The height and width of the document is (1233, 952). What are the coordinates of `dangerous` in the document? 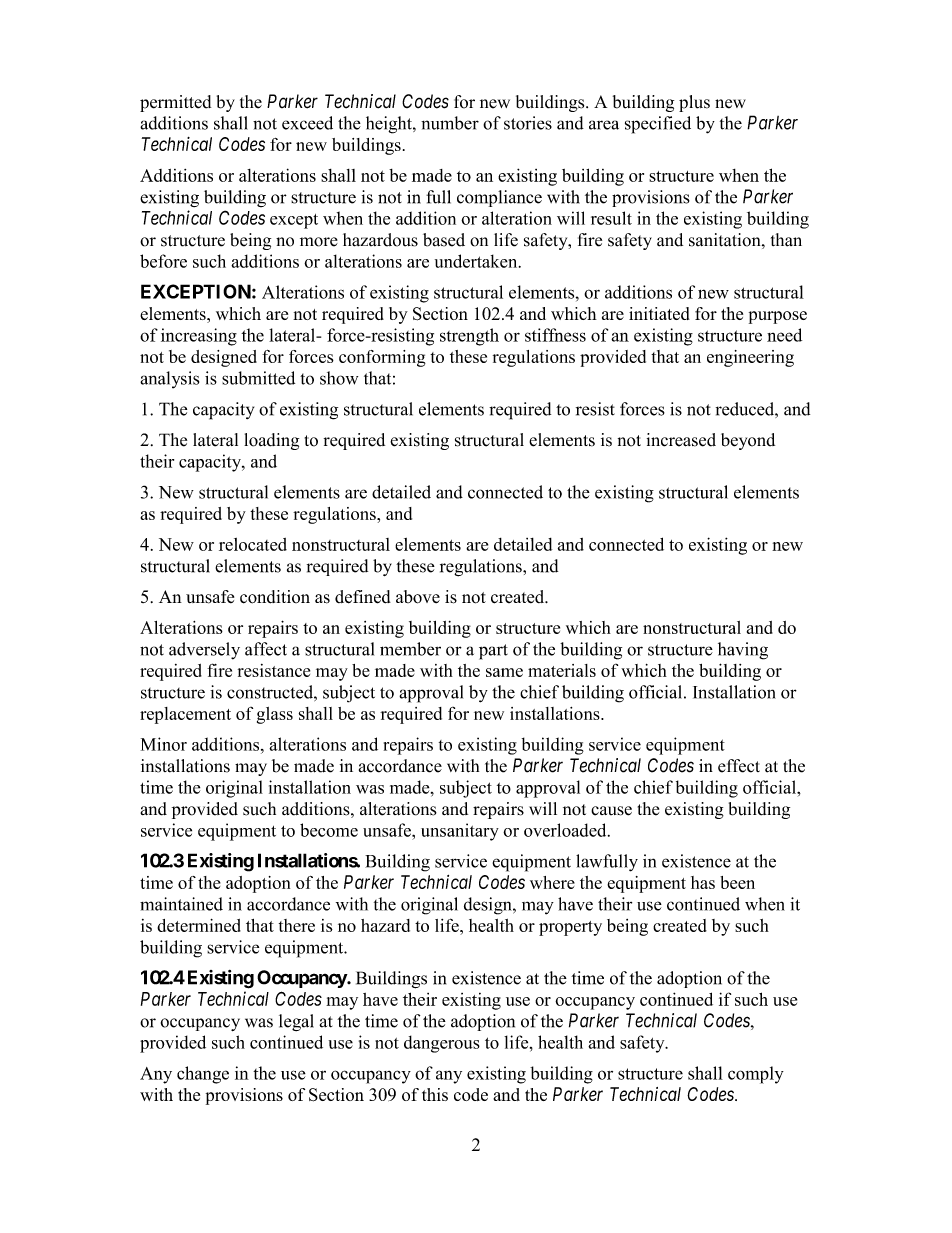 It's located at (442, 1044).
